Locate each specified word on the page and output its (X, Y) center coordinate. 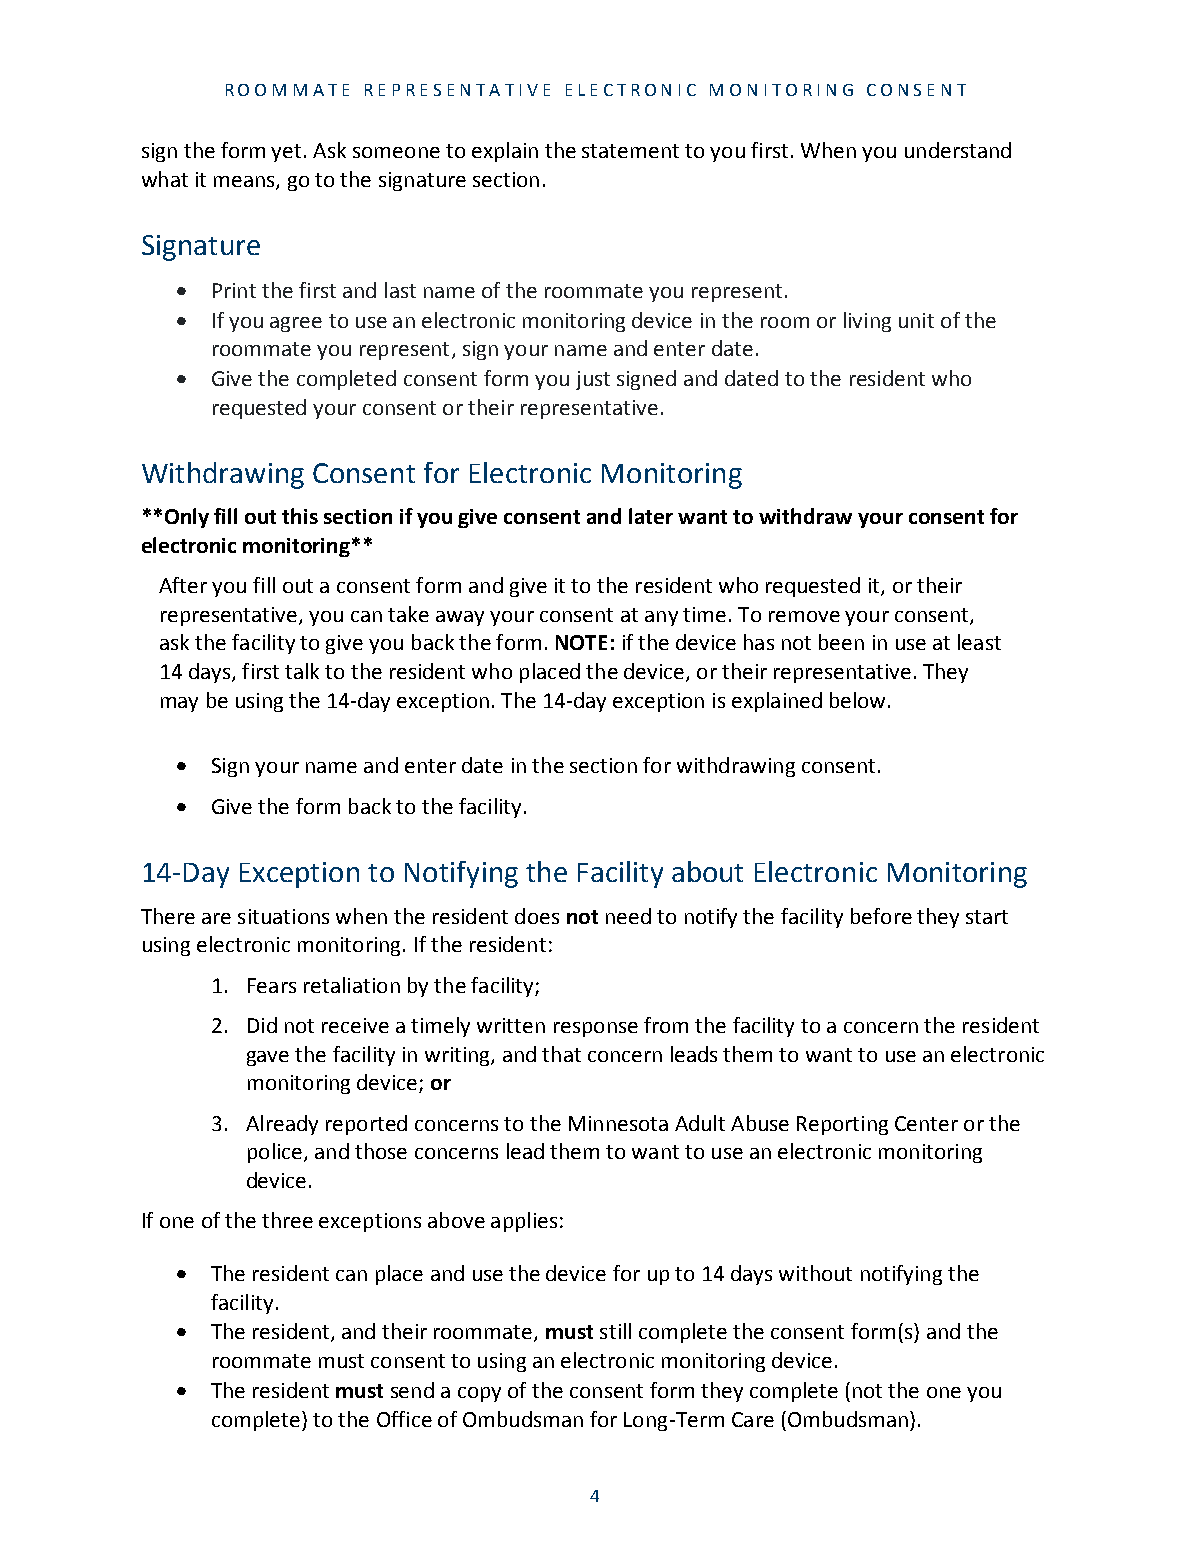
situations (283, 916)
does (537, 916)
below (857, 700)
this (300, 516)
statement (630, 151)
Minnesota (618, 1123)
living (867, 322)
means (245, 183)
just (593, 380)
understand (958, 150)
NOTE (581, 642)
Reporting (842, 1125)
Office (404, 1419)
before (881, 916)
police (275, 1153)
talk (302, 671)
